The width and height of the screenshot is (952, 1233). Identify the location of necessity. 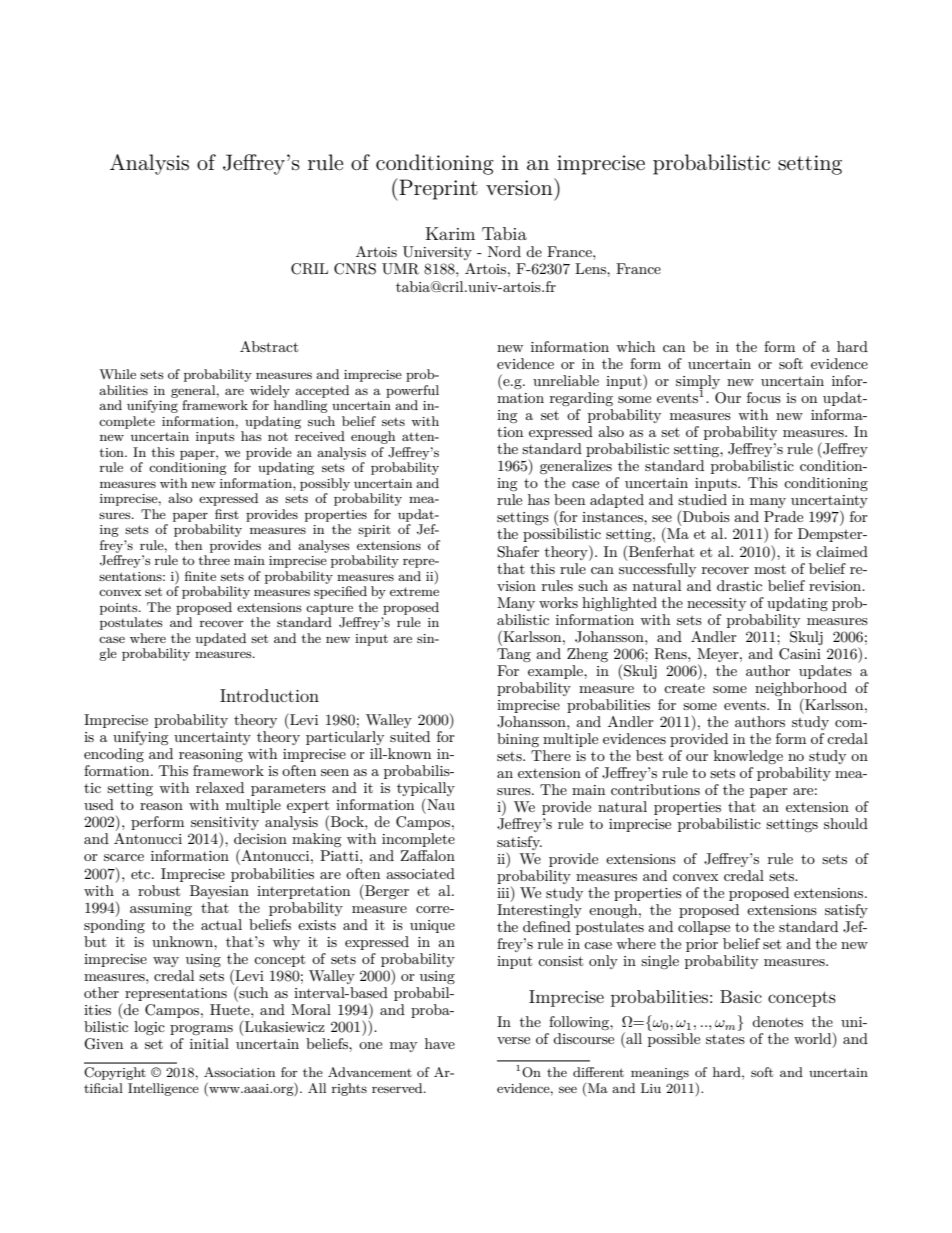
(716, 604).
